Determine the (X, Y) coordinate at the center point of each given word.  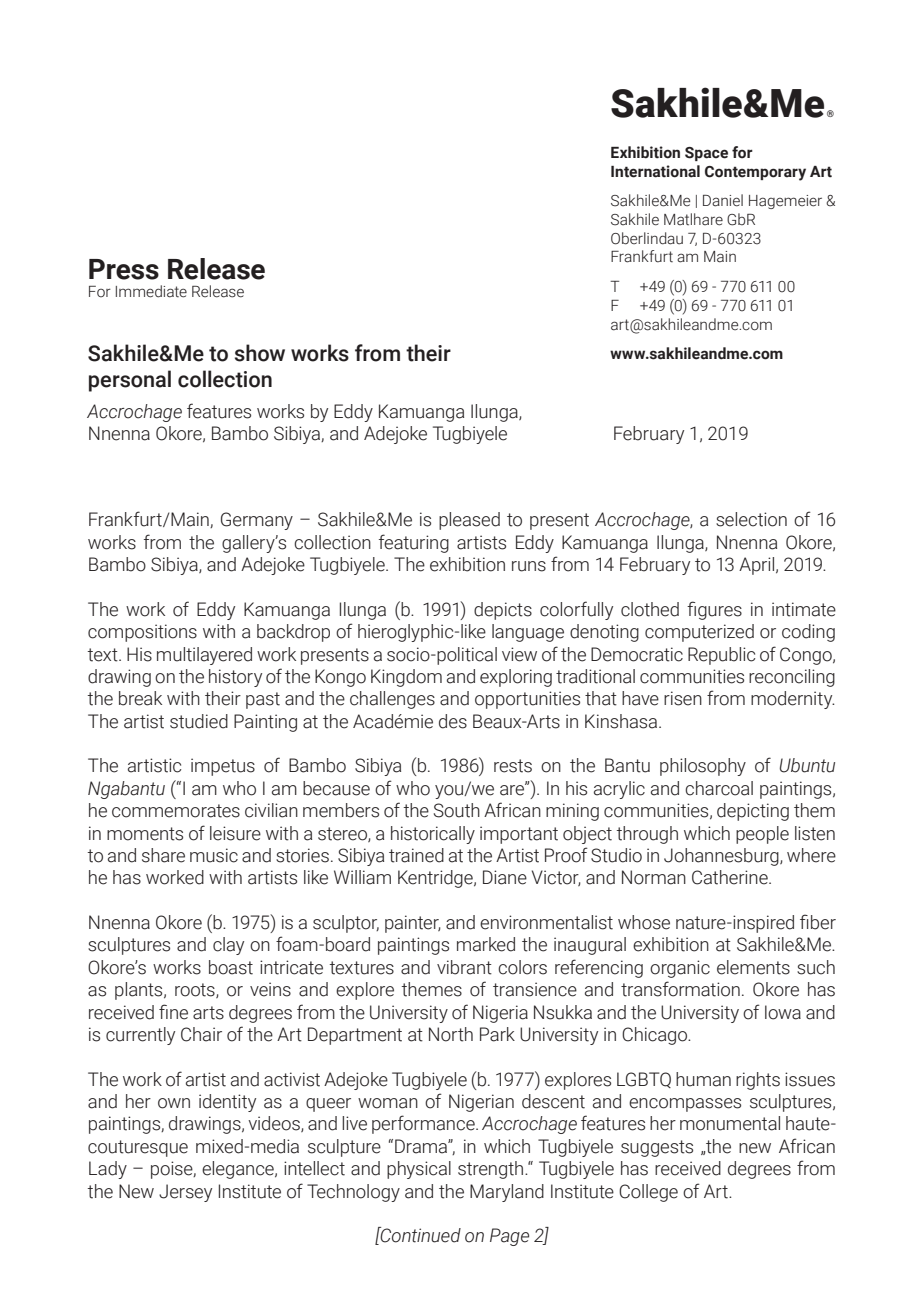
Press (124, 269)
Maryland (507, 1193)
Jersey (185, 1193)
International (655, 171)
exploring (516, 678)
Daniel (723, 200)
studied (199, 721)
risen (683, 698)
